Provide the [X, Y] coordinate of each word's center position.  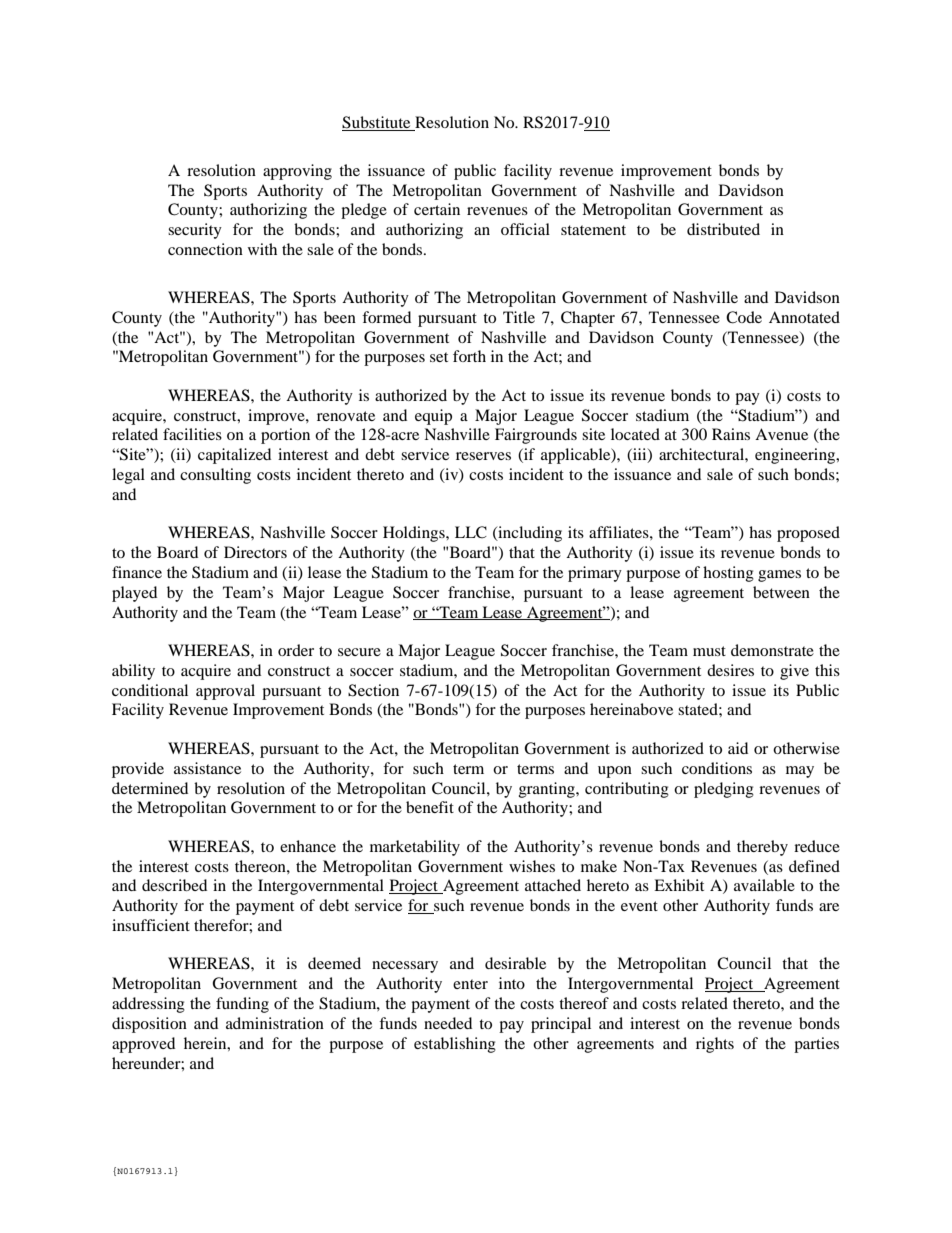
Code [744, 317]
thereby [762, 848]
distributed [723, 229]
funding [242, 1005]
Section [373, 690]
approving [297, 172]
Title [519, 317]
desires [730, 670]
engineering [796, 456]
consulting [215, 476]
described [174, 885]
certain [437, 209]
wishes [532, 866]
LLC [471, 532]
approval [225, 692]
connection [205, 249]
